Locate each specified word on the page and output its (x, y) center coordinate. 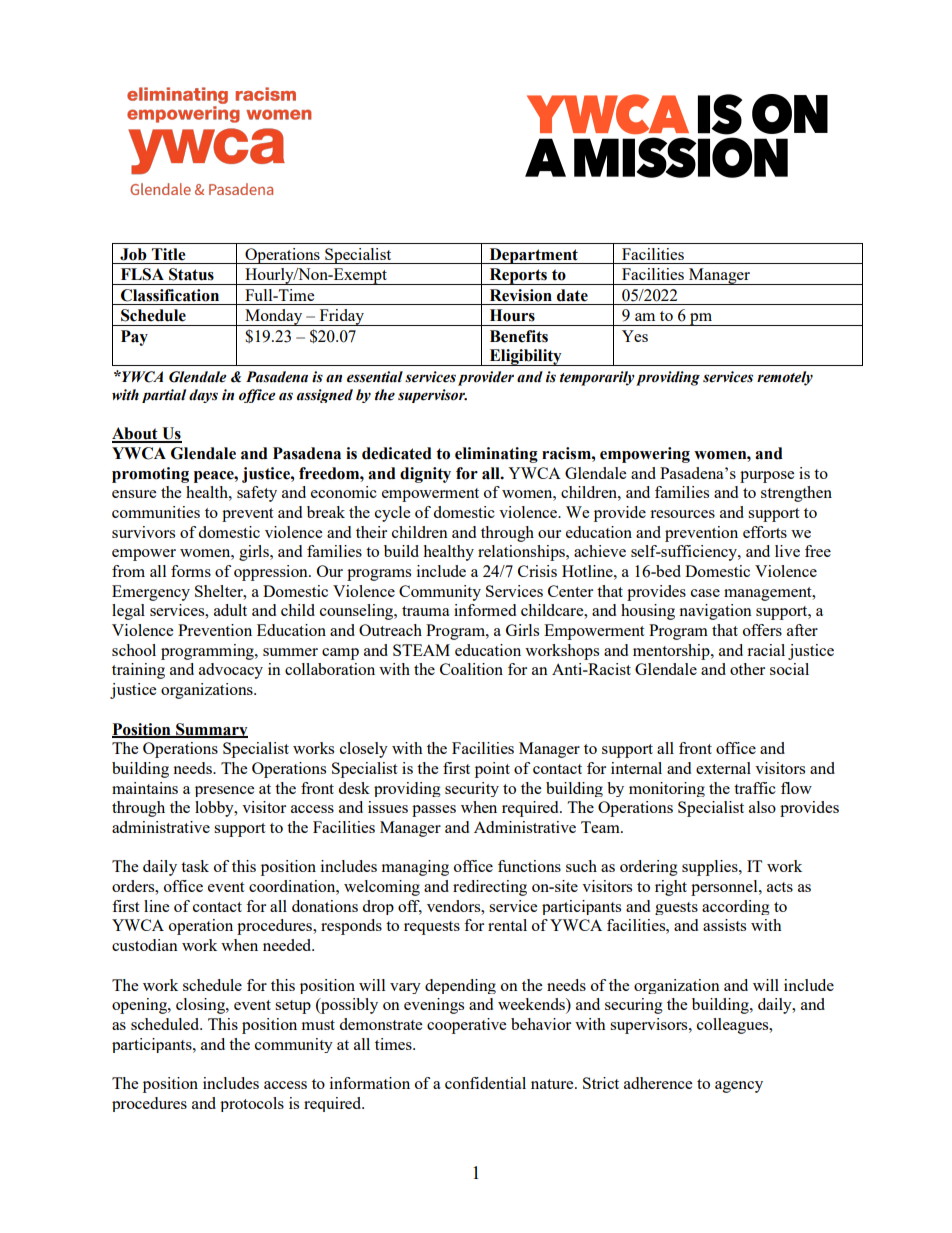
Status (191, 274)
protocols (252, 1104)
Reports (518, 276)
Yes (635, 336)
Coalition (471, 669)
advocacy (231, 671)
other (747, 669)
